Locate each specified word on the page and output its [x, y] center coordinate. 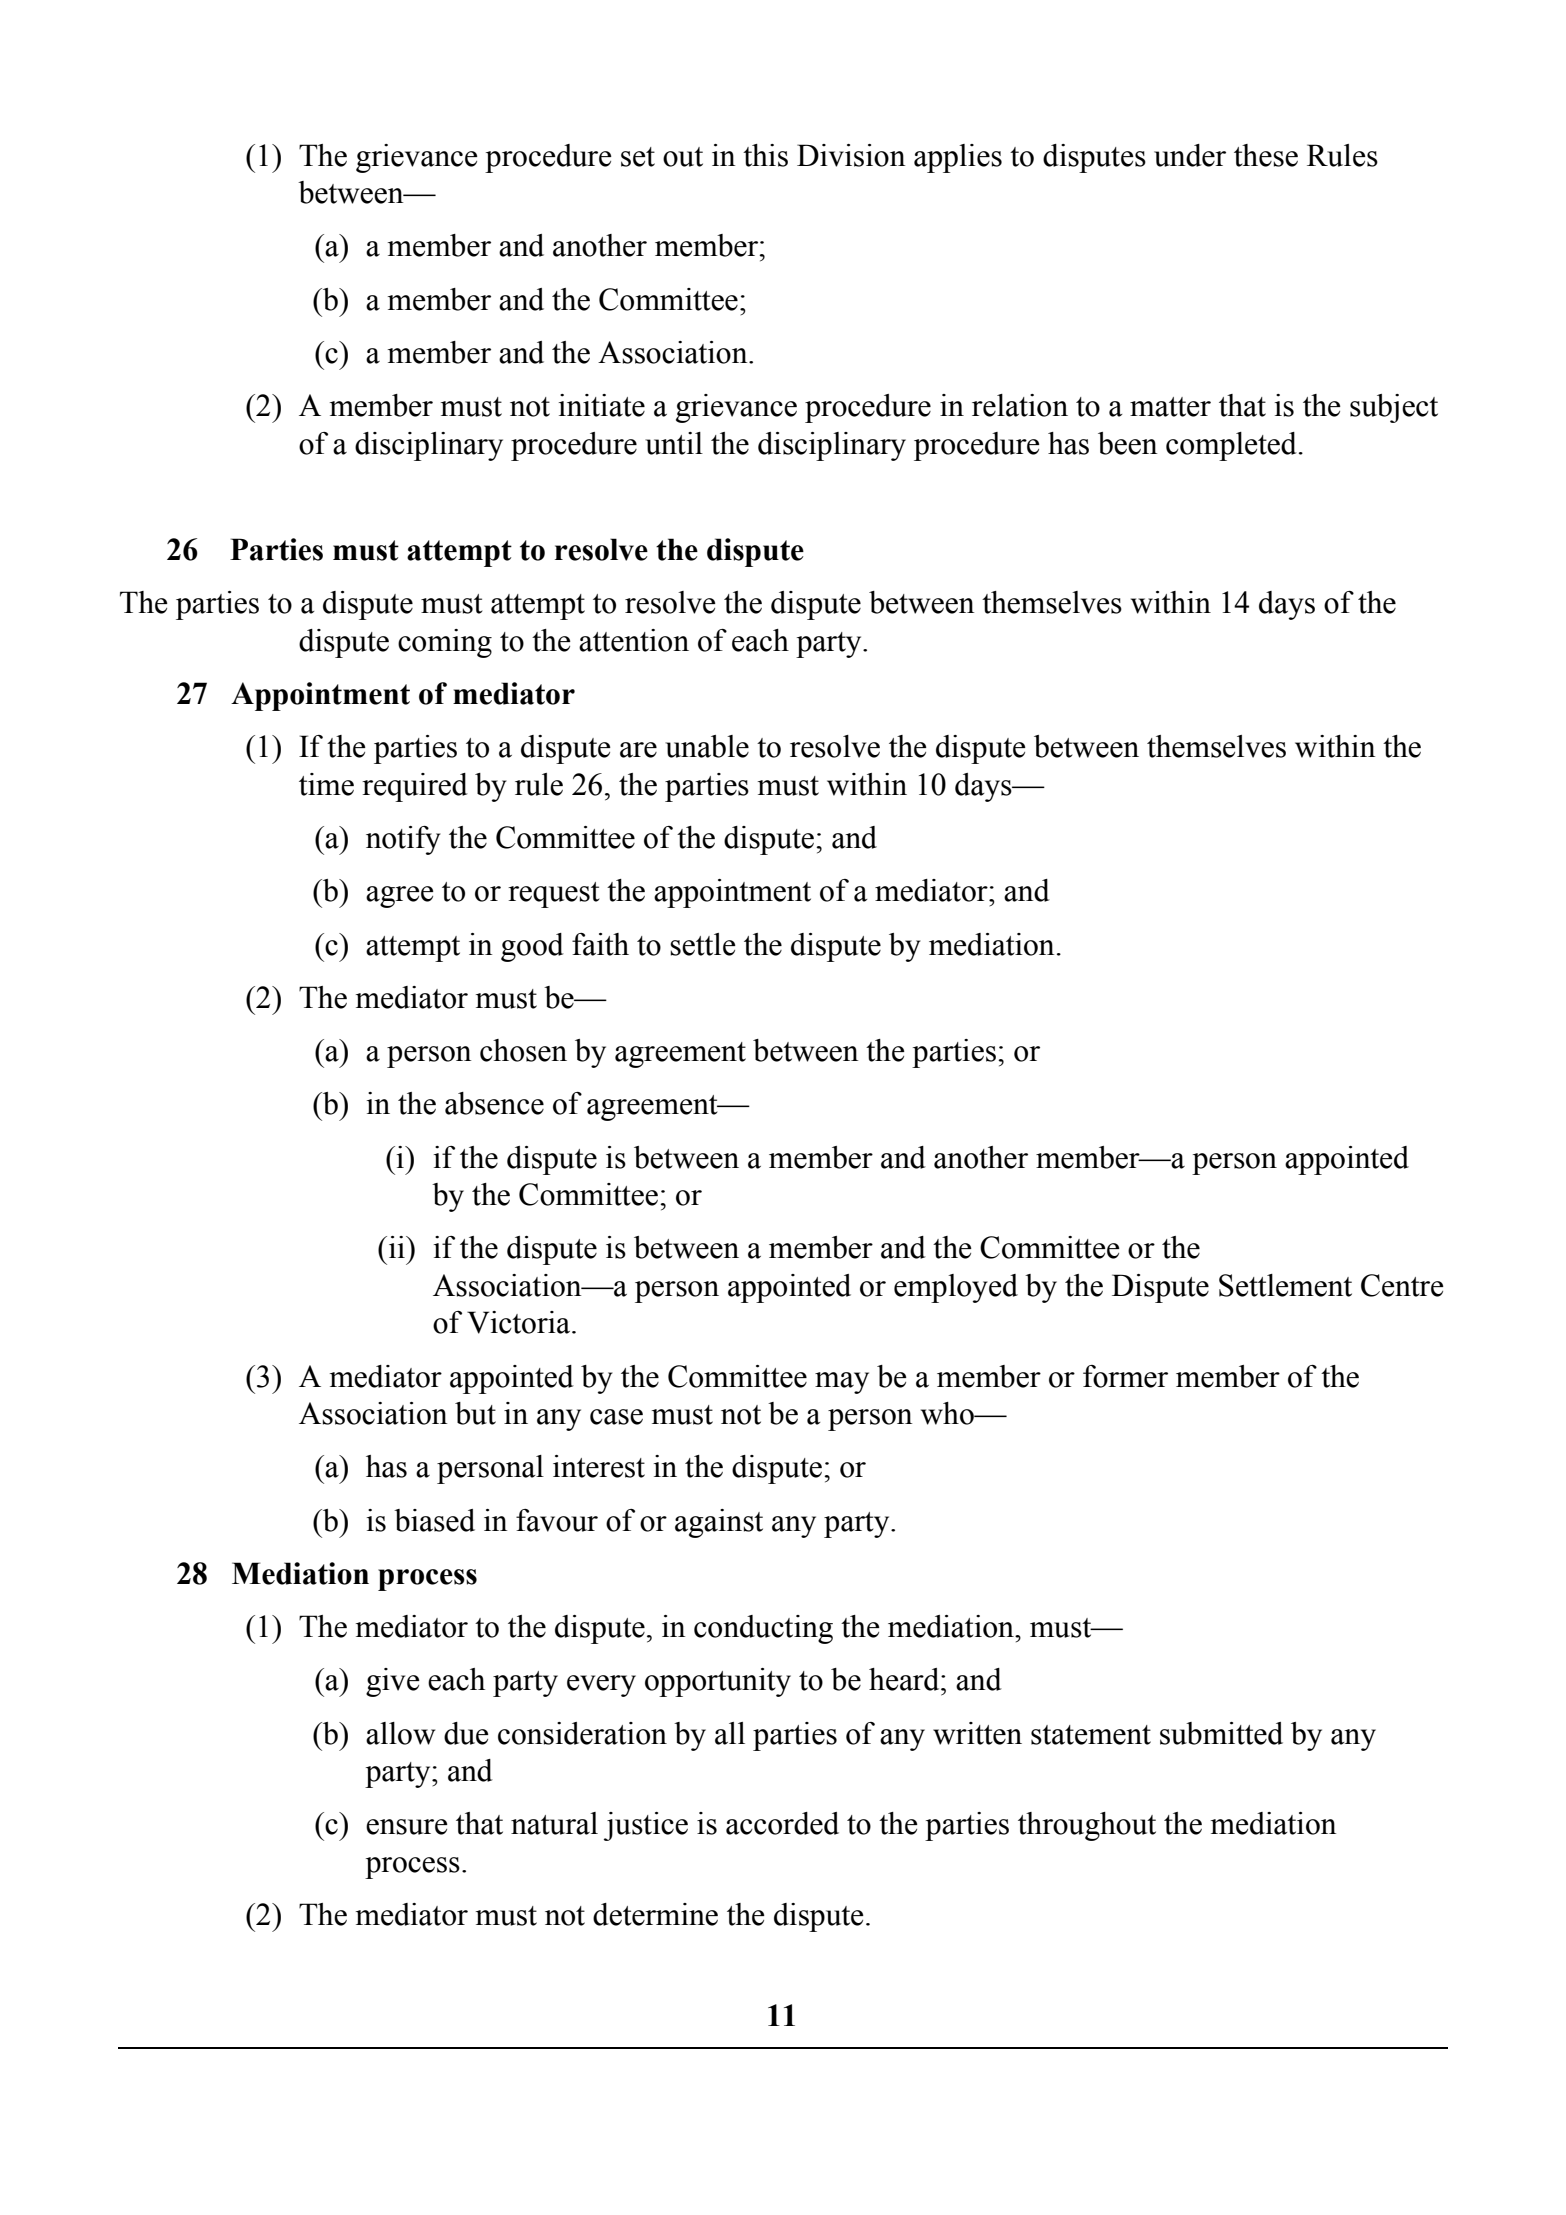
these [1266, 155]
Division [851, 155]
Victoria [520, 1322]
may [842, 1383]
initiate [602, 405]
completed [1231, 446]
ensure [407, 1827]
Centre [1402, 1285]
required [415, 787]
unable [707, 746]
